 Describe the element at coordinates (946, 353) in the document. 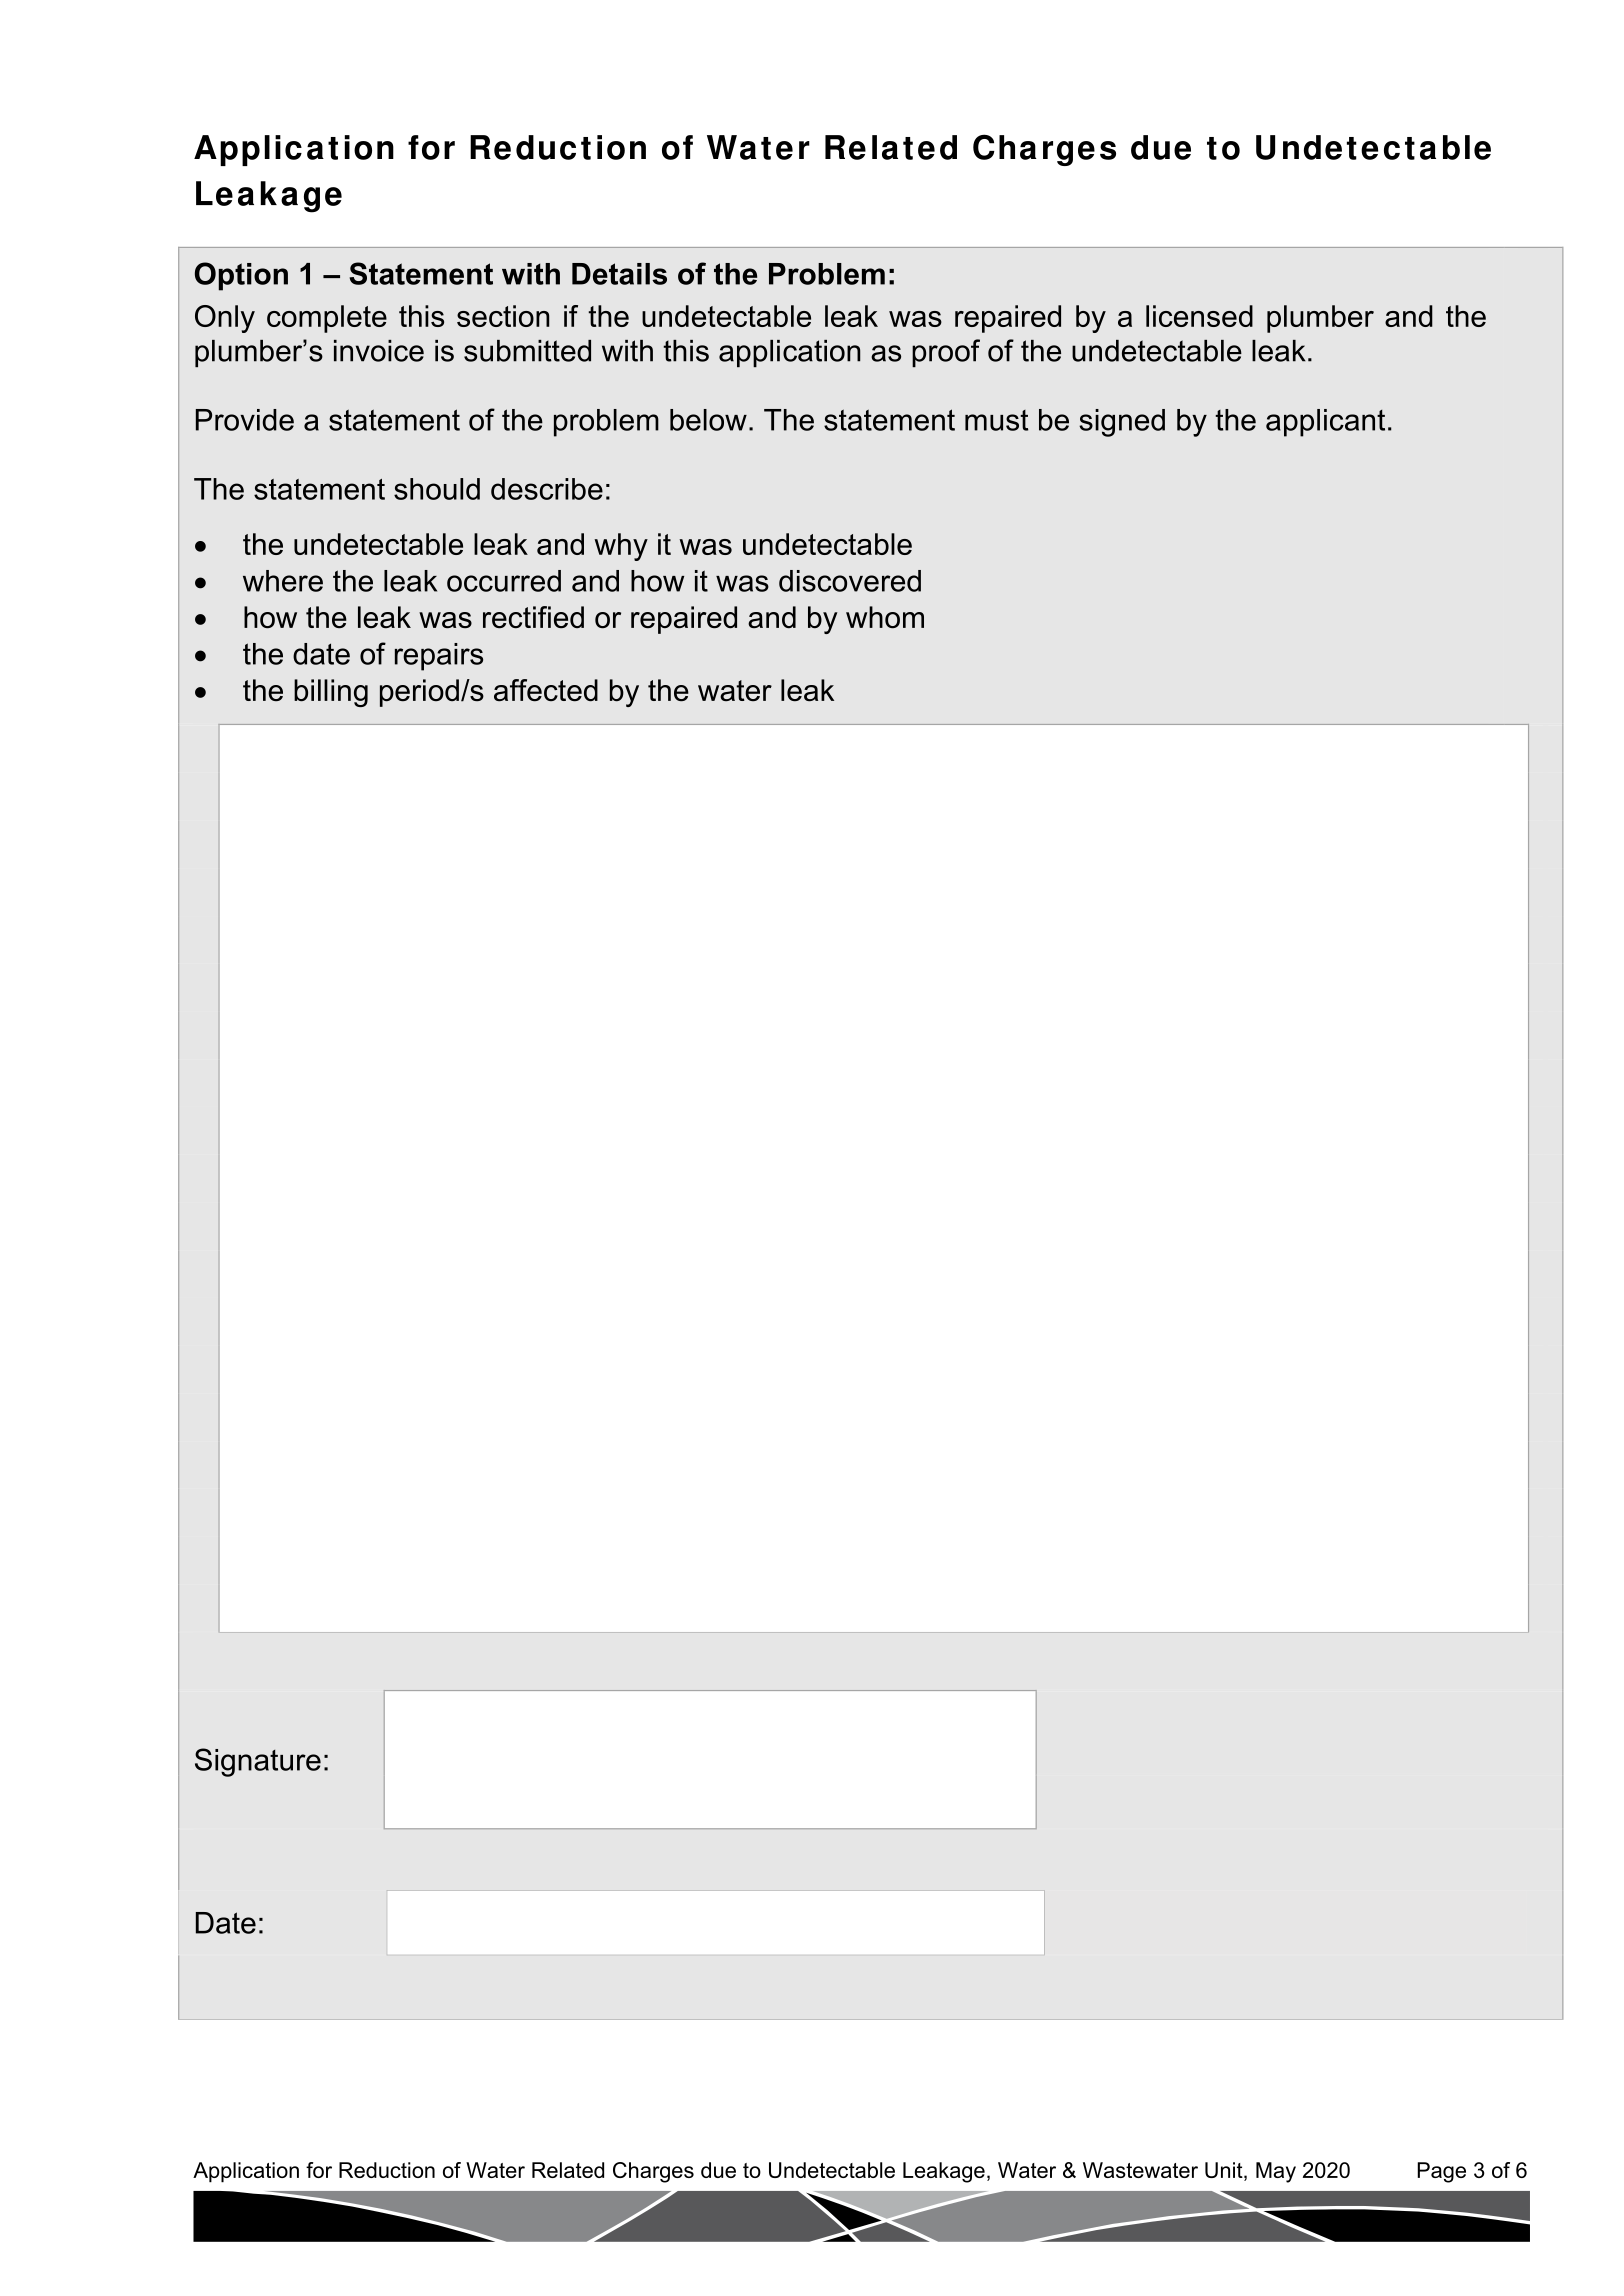

I see `proof` at that location.
